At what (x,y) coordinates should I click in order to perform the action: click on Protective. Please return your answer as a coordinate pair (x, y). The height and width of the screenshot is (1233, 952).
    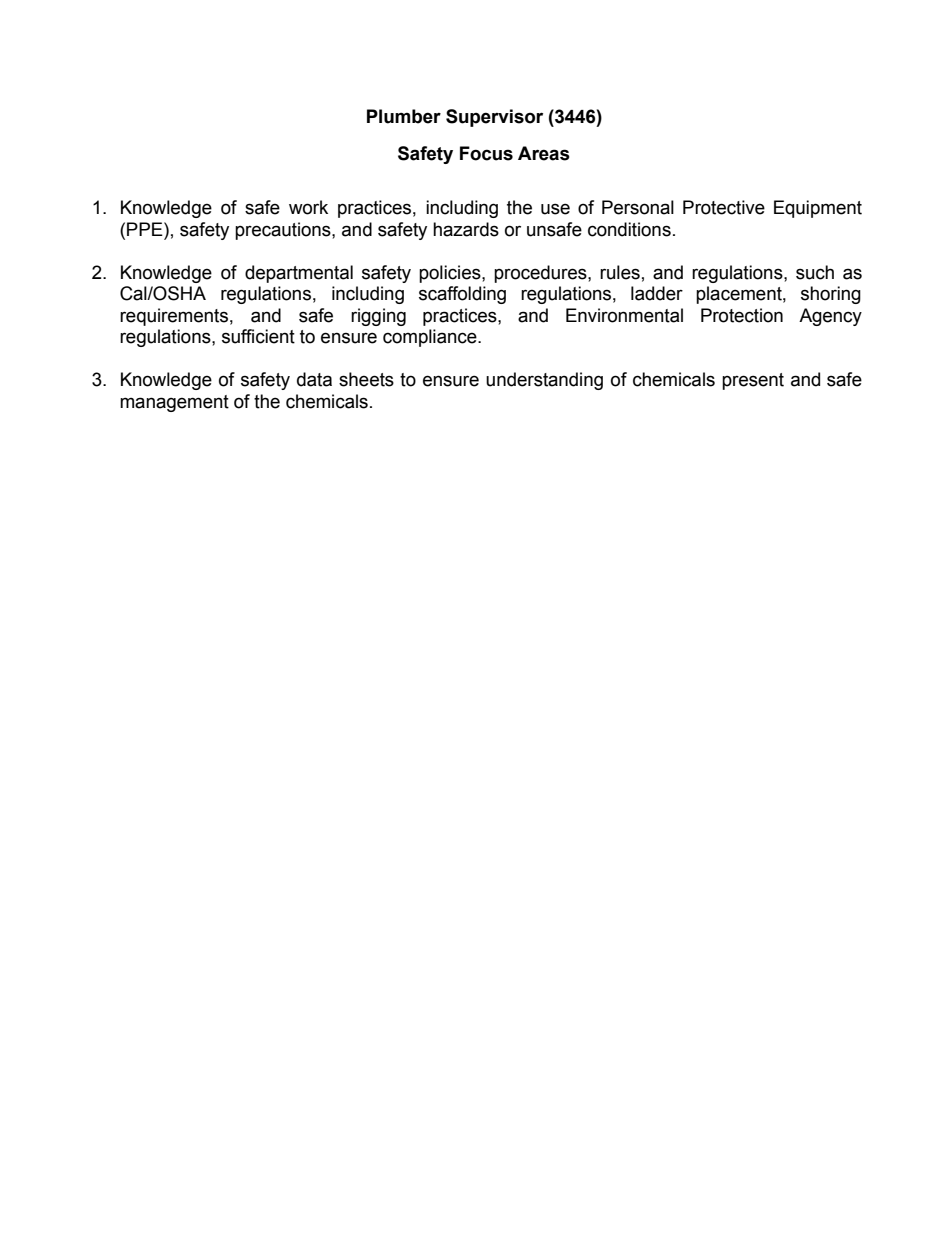
    Looking at the image, I should click on (724, 207).
